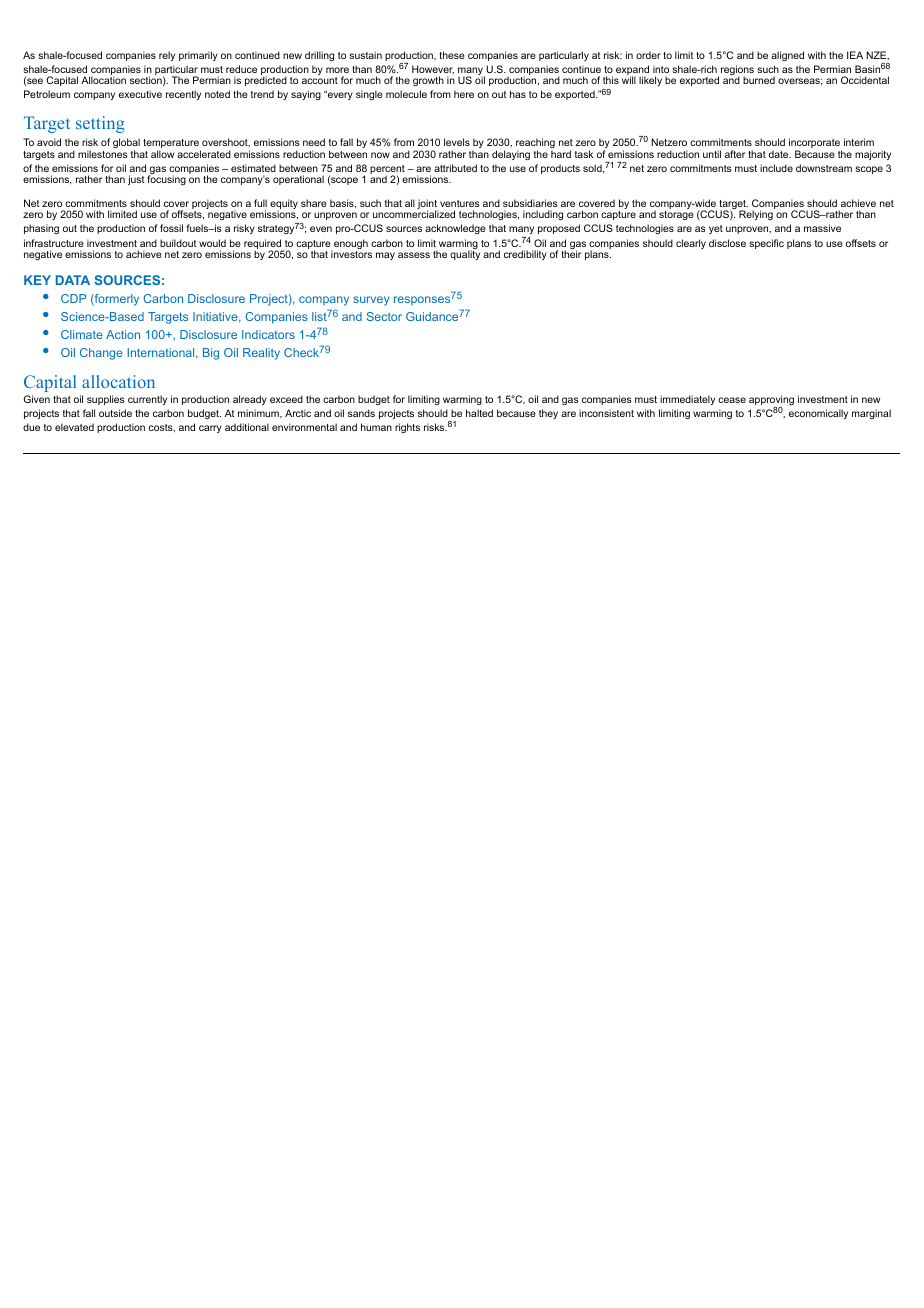 This page has height=1308, width=924. I want to click on economically, so click(818, 414).
